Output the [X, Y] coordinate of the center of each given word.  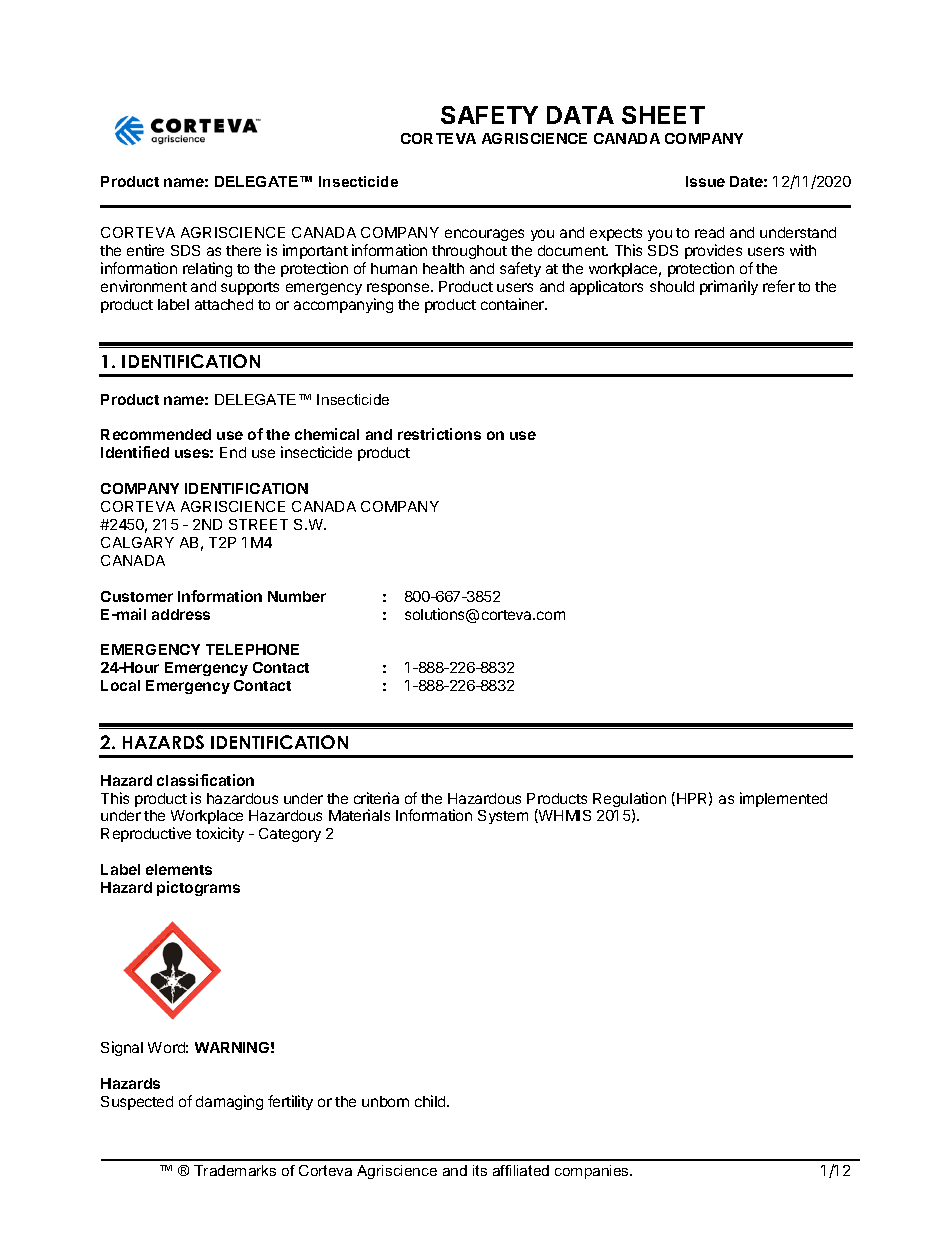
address [181, 614]
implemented [783, 799]
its [480, 1170]
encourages [484, 235]
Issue [705, 181]
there [243, 250]
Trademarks [235, 1170]
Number [297, 596]
